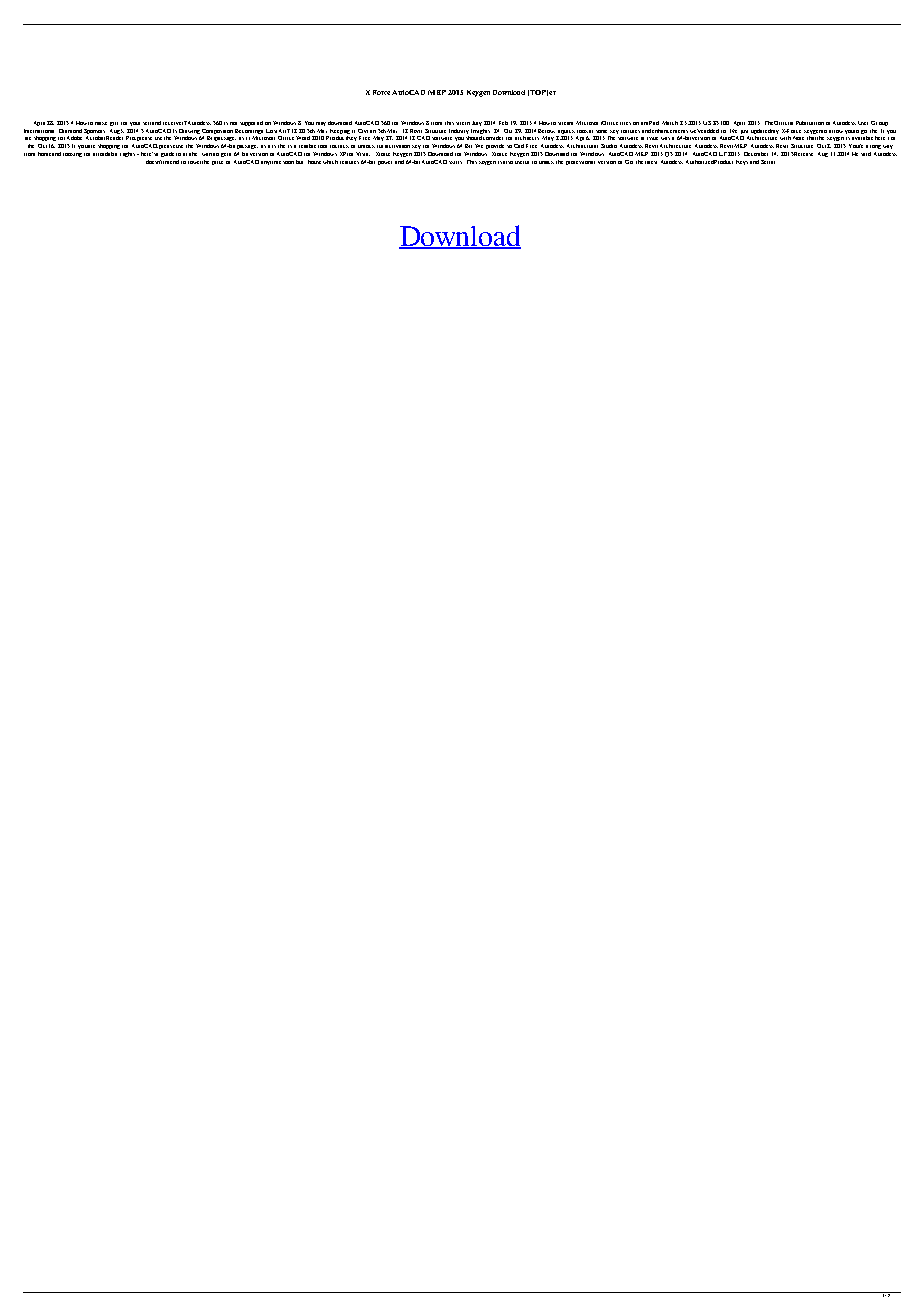 The height and width of the page is (1308, 924). I want to click on July, so click(477, 123).
